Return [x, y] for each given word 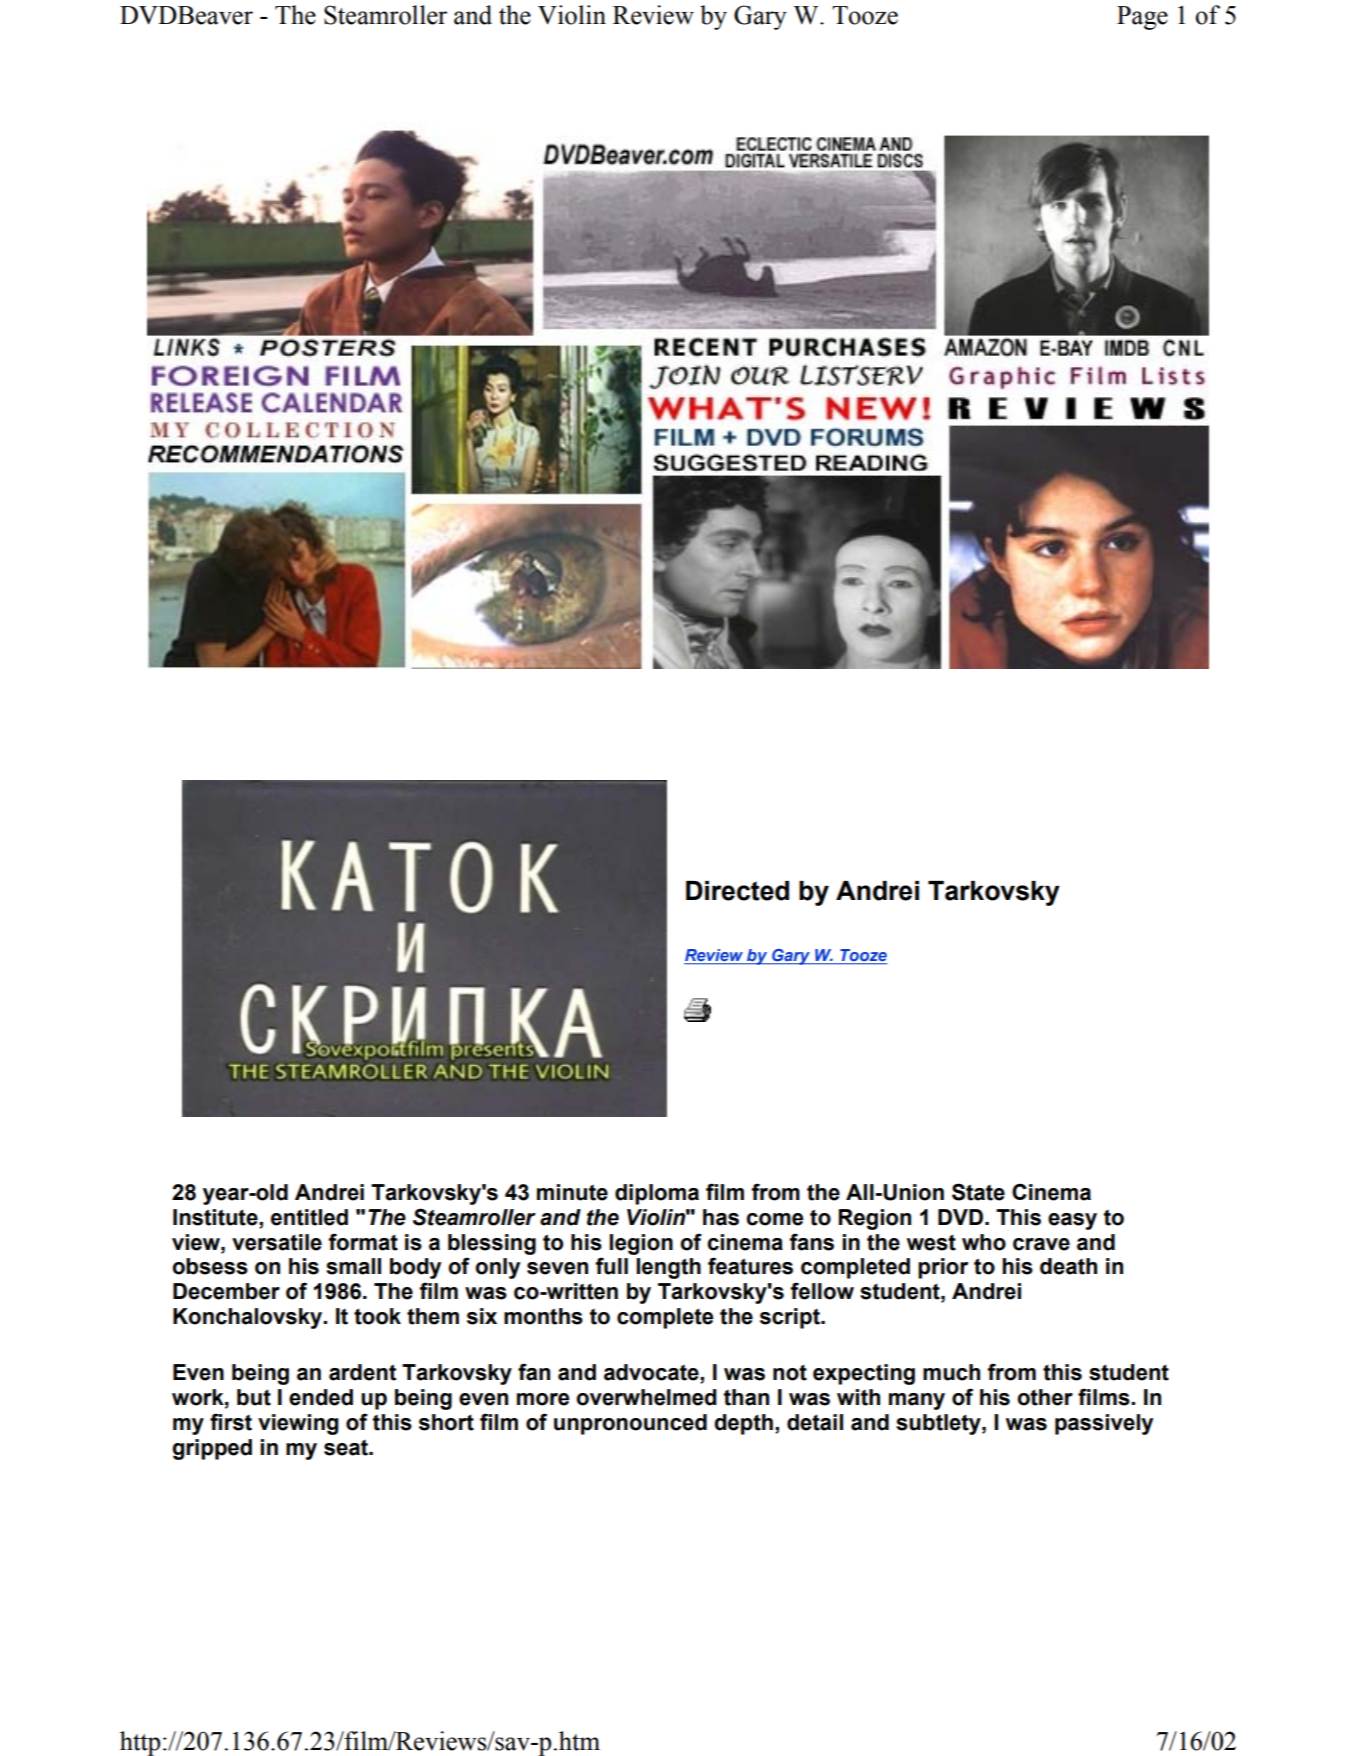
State [978, 1192]
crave [1041, 1244]
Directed [737, 891]
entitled [309, 1217]
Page [1142, 18]
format [363, 1242]
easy [1072, 1221]
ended [321, 1397]
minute [572, 1192]
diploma [657, 1194]
